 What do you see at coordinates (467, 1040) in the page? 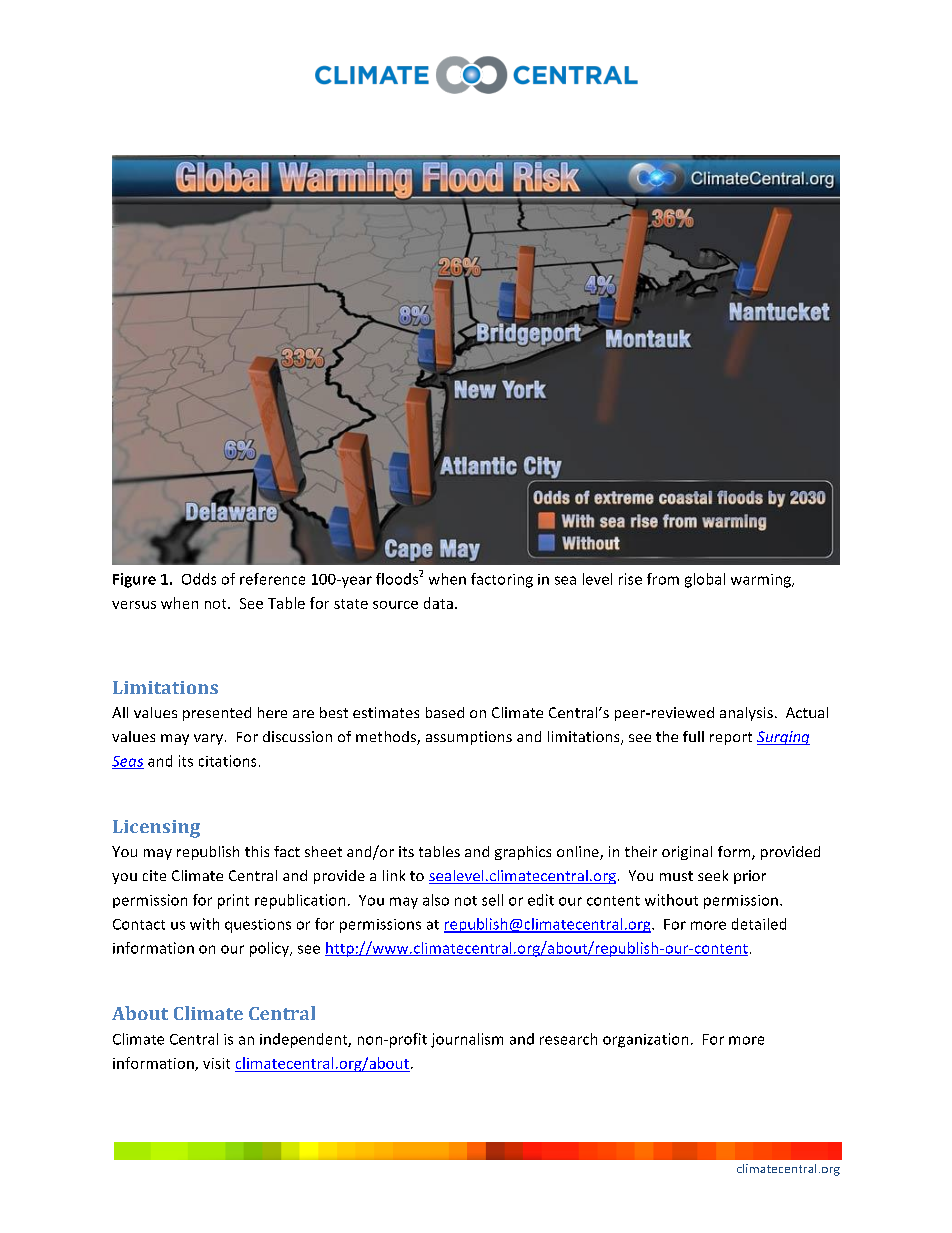
I see `journalism` at bounding box center [467, 1040].
